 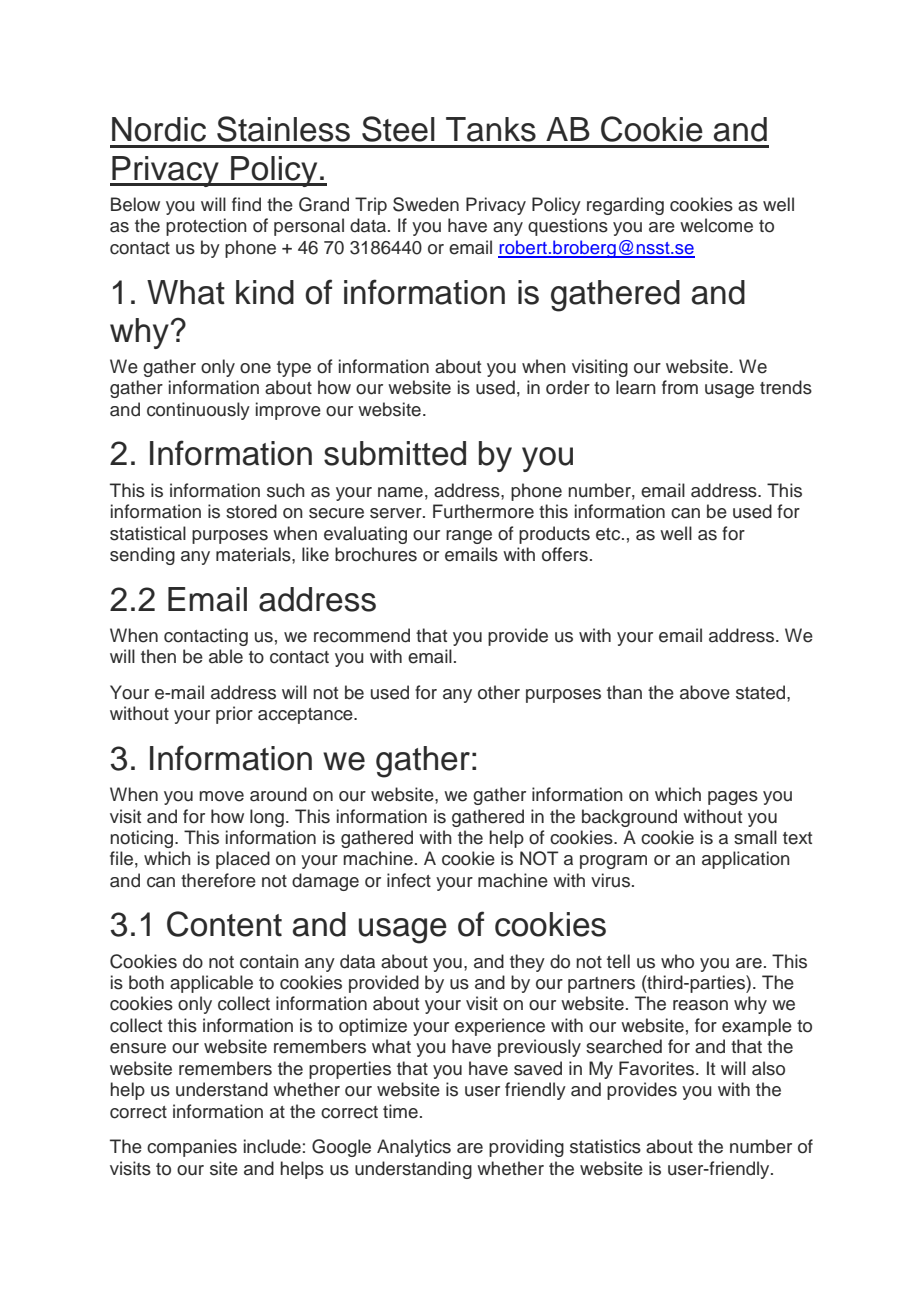 I want to click on Furthermore, so click(x=483, y=511).
